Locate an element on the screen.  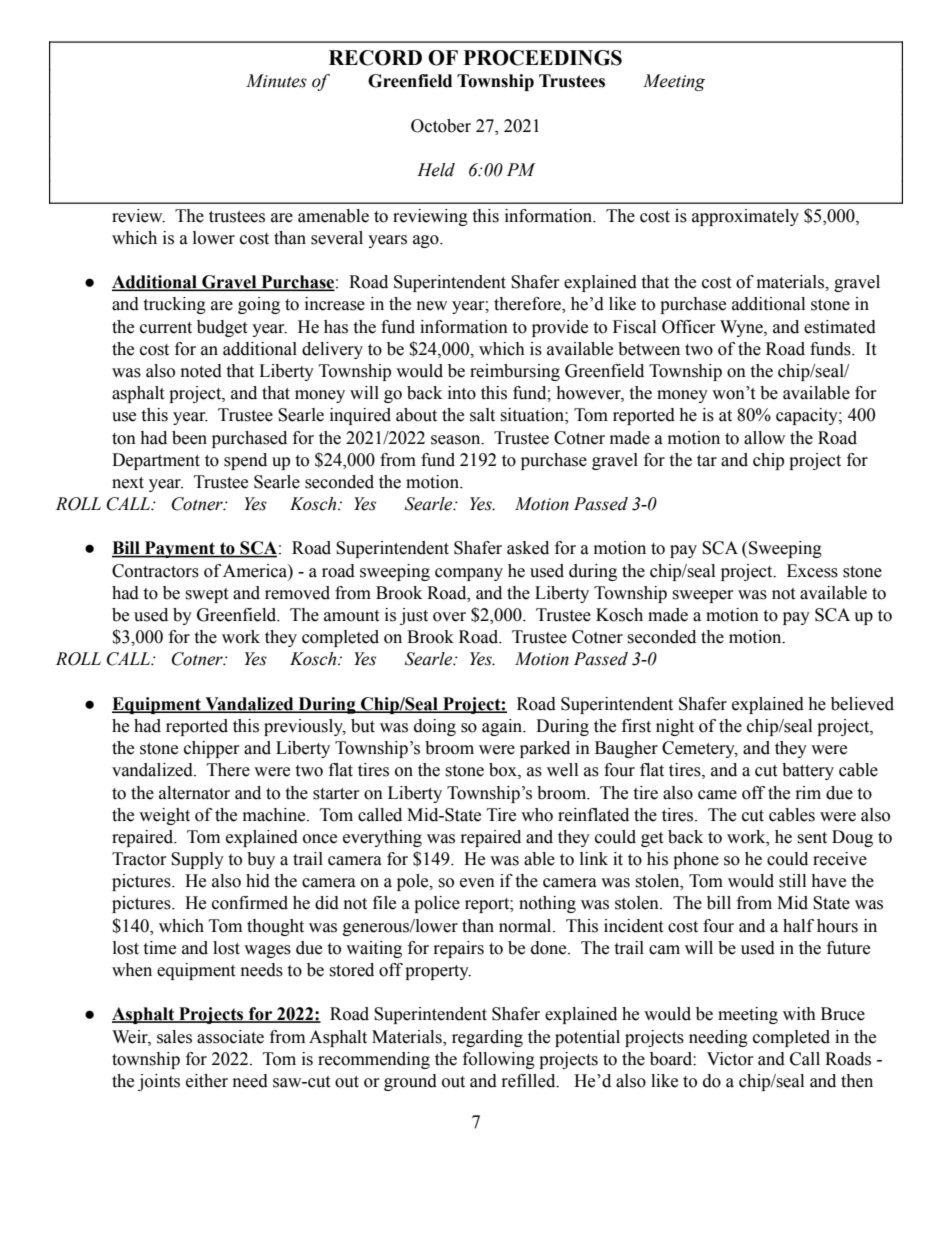
approximately is located at coordinates (745, 217).
